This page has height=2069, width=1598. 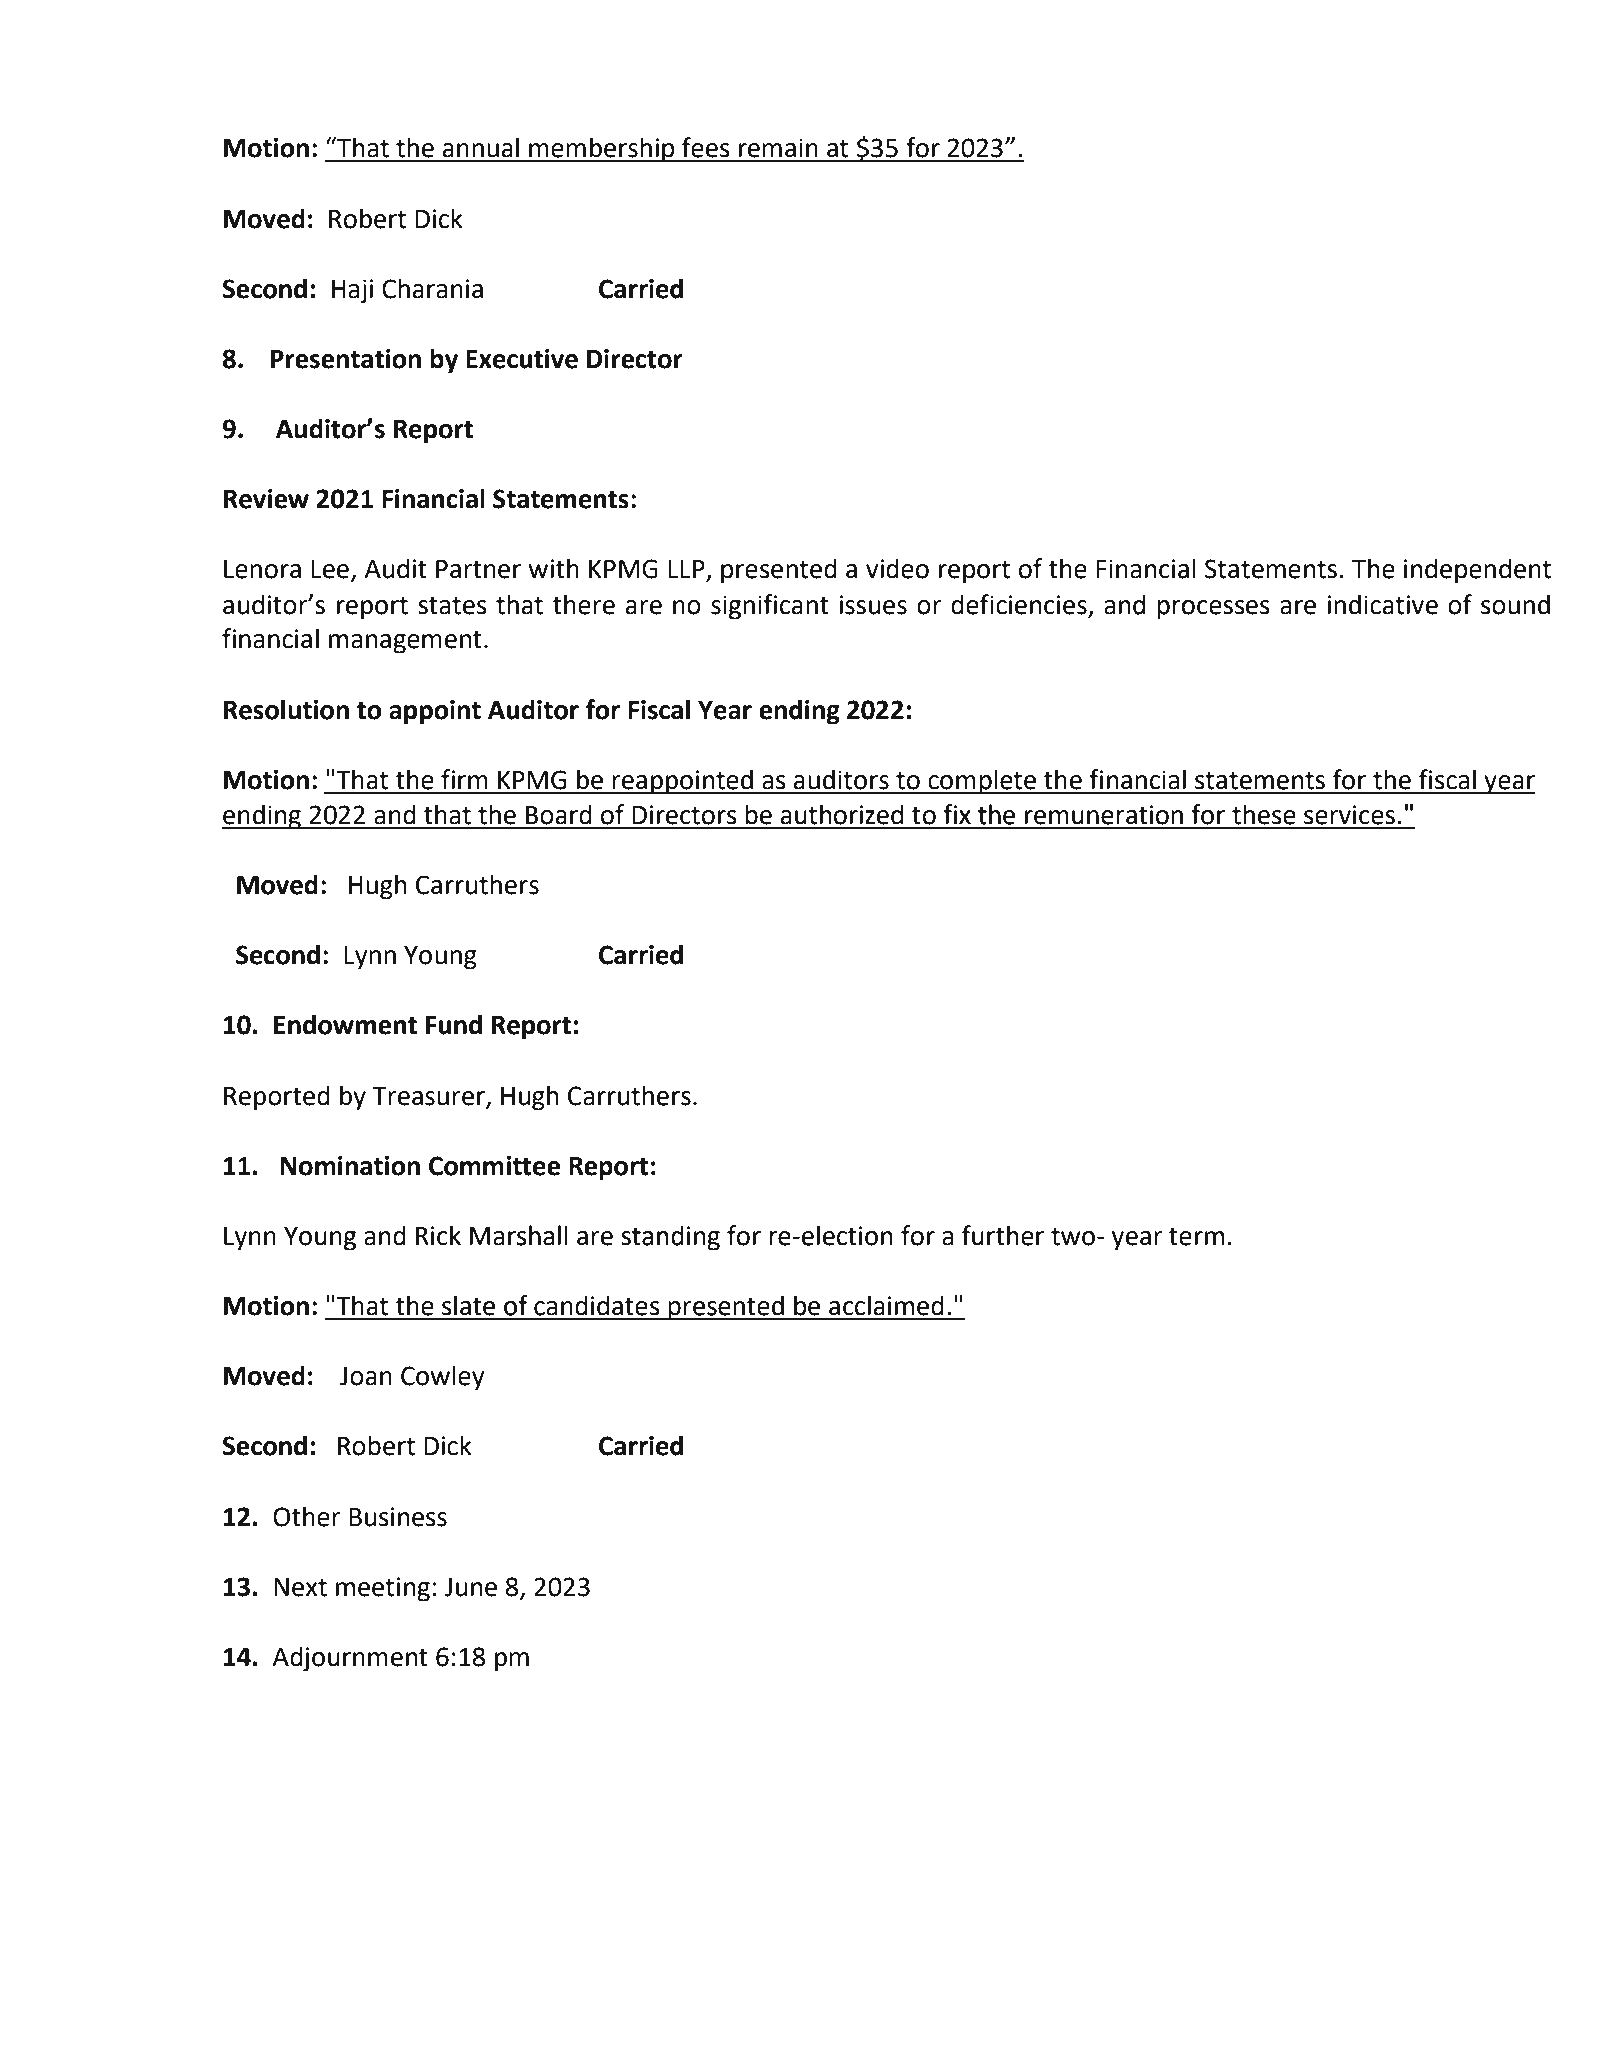 I want to click on June, so click(x=470, y=1587).
